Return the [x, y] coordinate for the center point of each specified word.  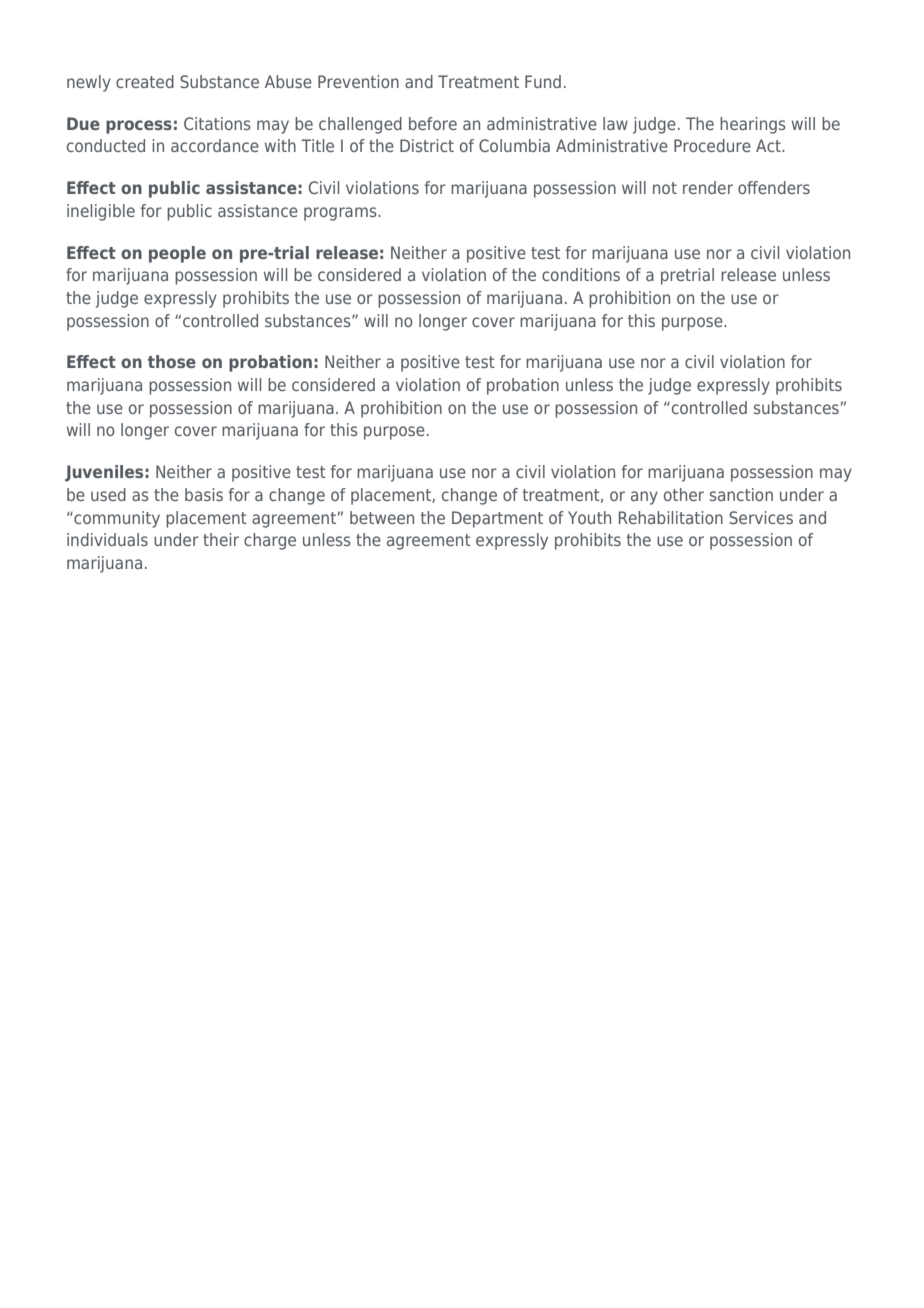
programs [341, 214]
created [145, 81]
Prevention [358, 81]
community [116, 519]
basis [204, 494]
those [172, 361]
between [382, 517]
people [177, 254]
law [615, 123]
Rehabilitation [671, 517]
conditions [581, 274]
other [684, 494]
